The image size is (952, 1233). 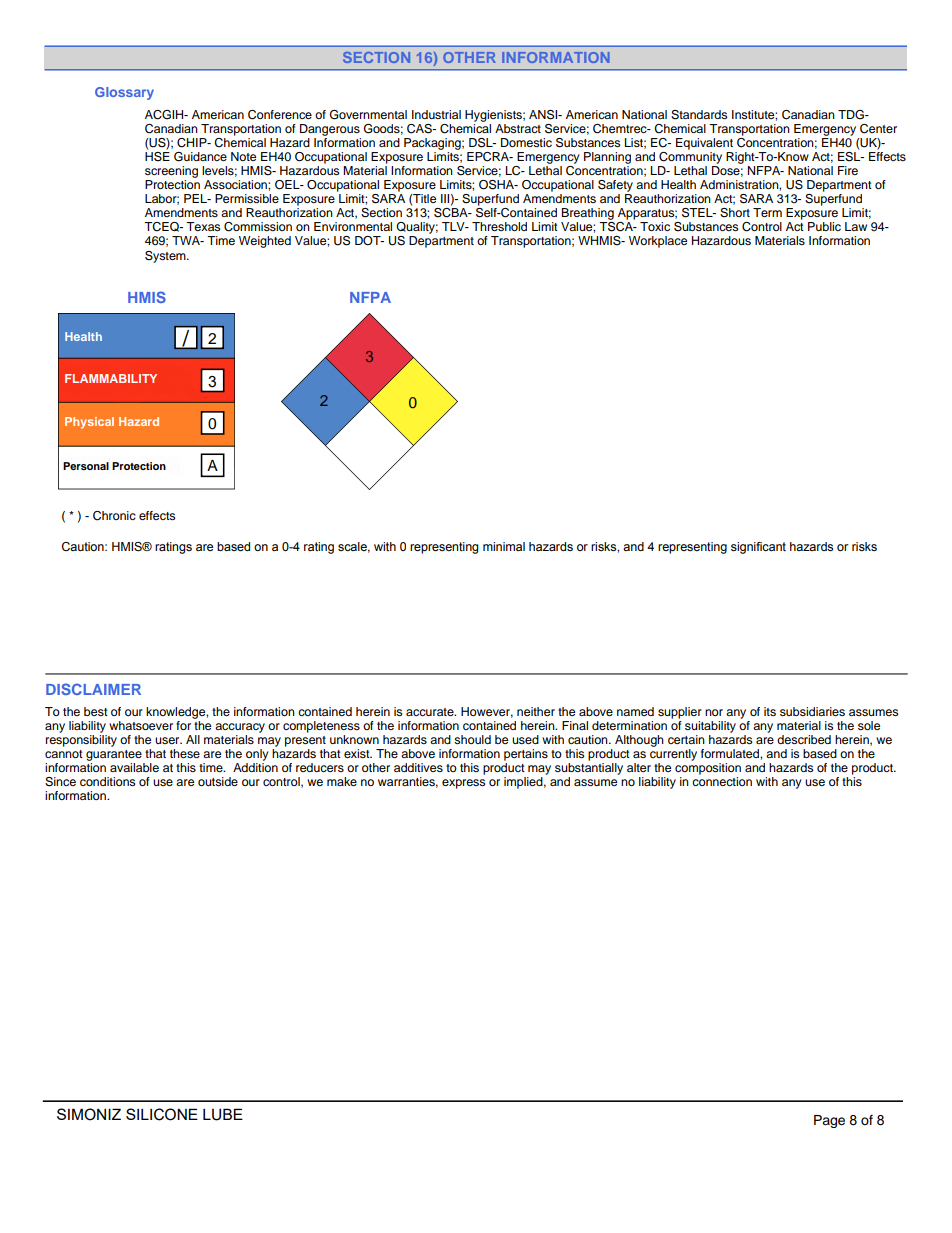 What do you see at coordinates (699, 115) in the image?
I see `Standards` at bounding box center [699, 115].
